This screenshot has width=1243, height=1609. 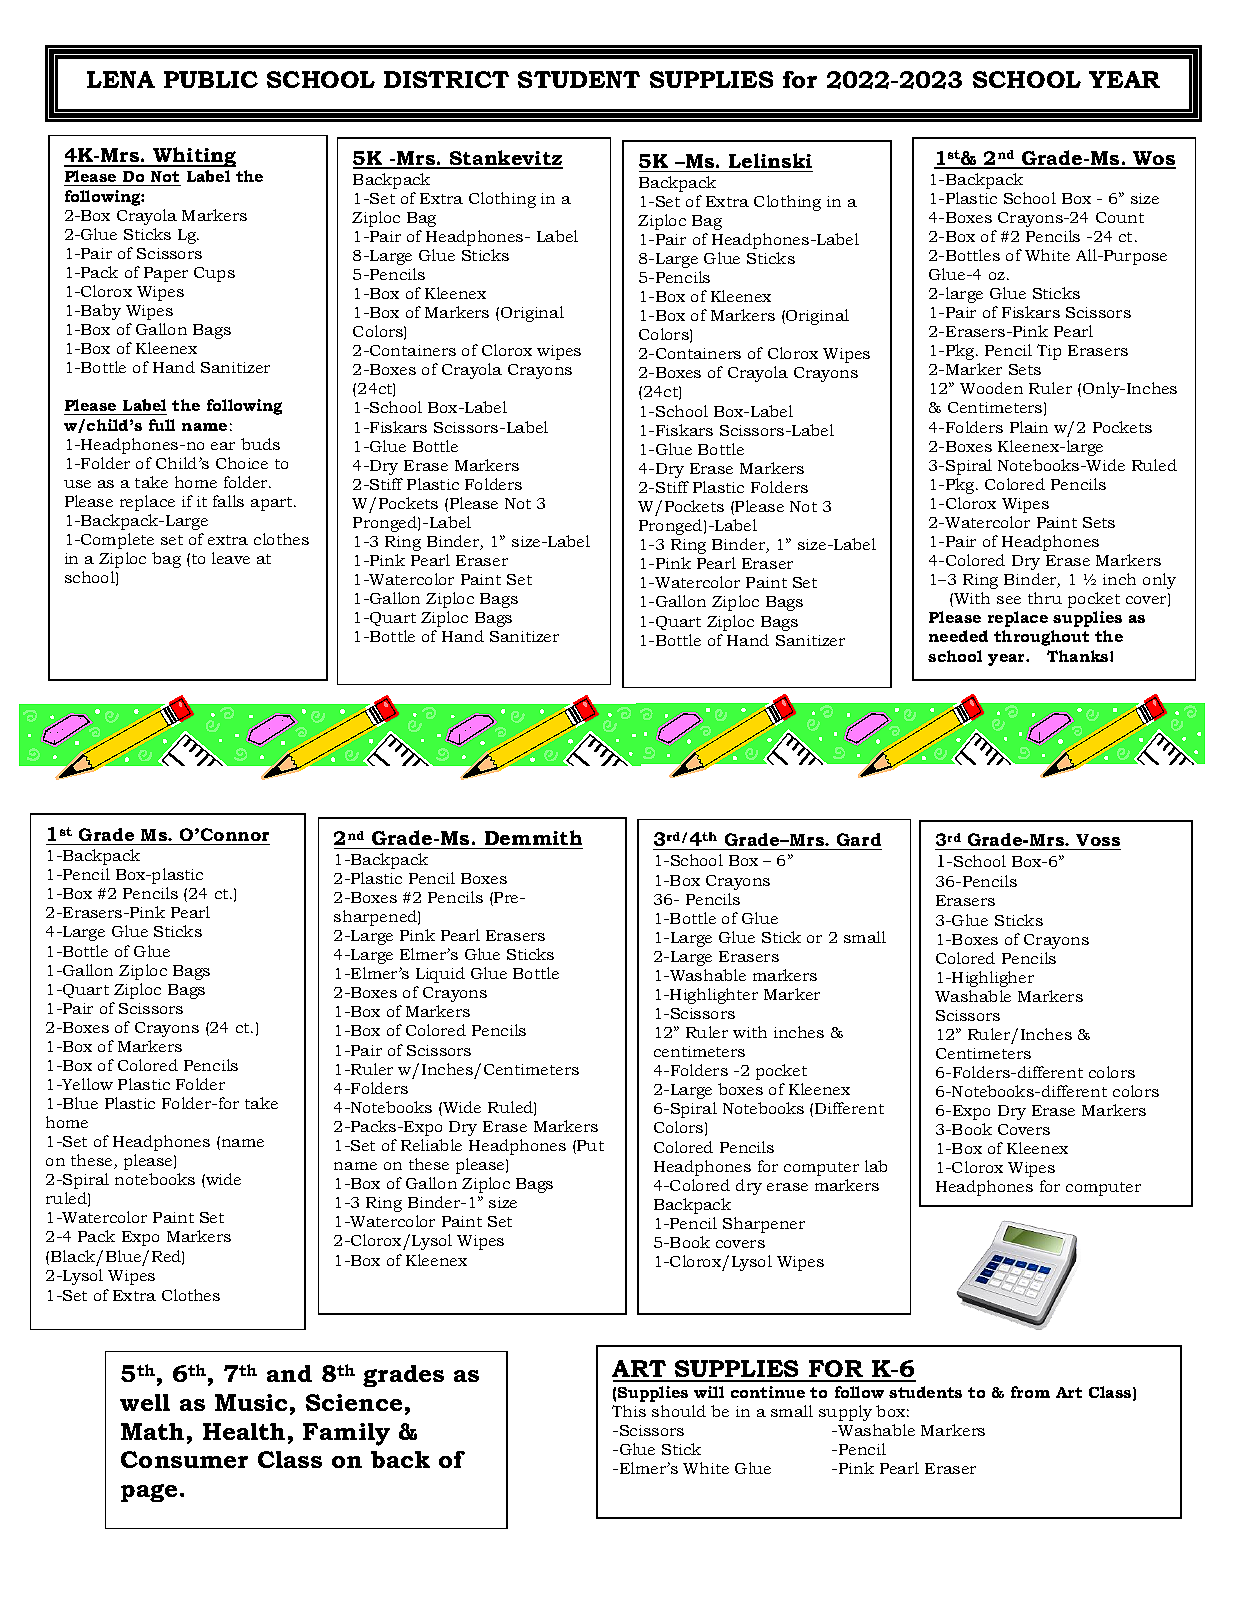 What do you see at coordinates (431, 1145) in the screenshot?
I see `Reliable` at bounding box center [431, 1145].
